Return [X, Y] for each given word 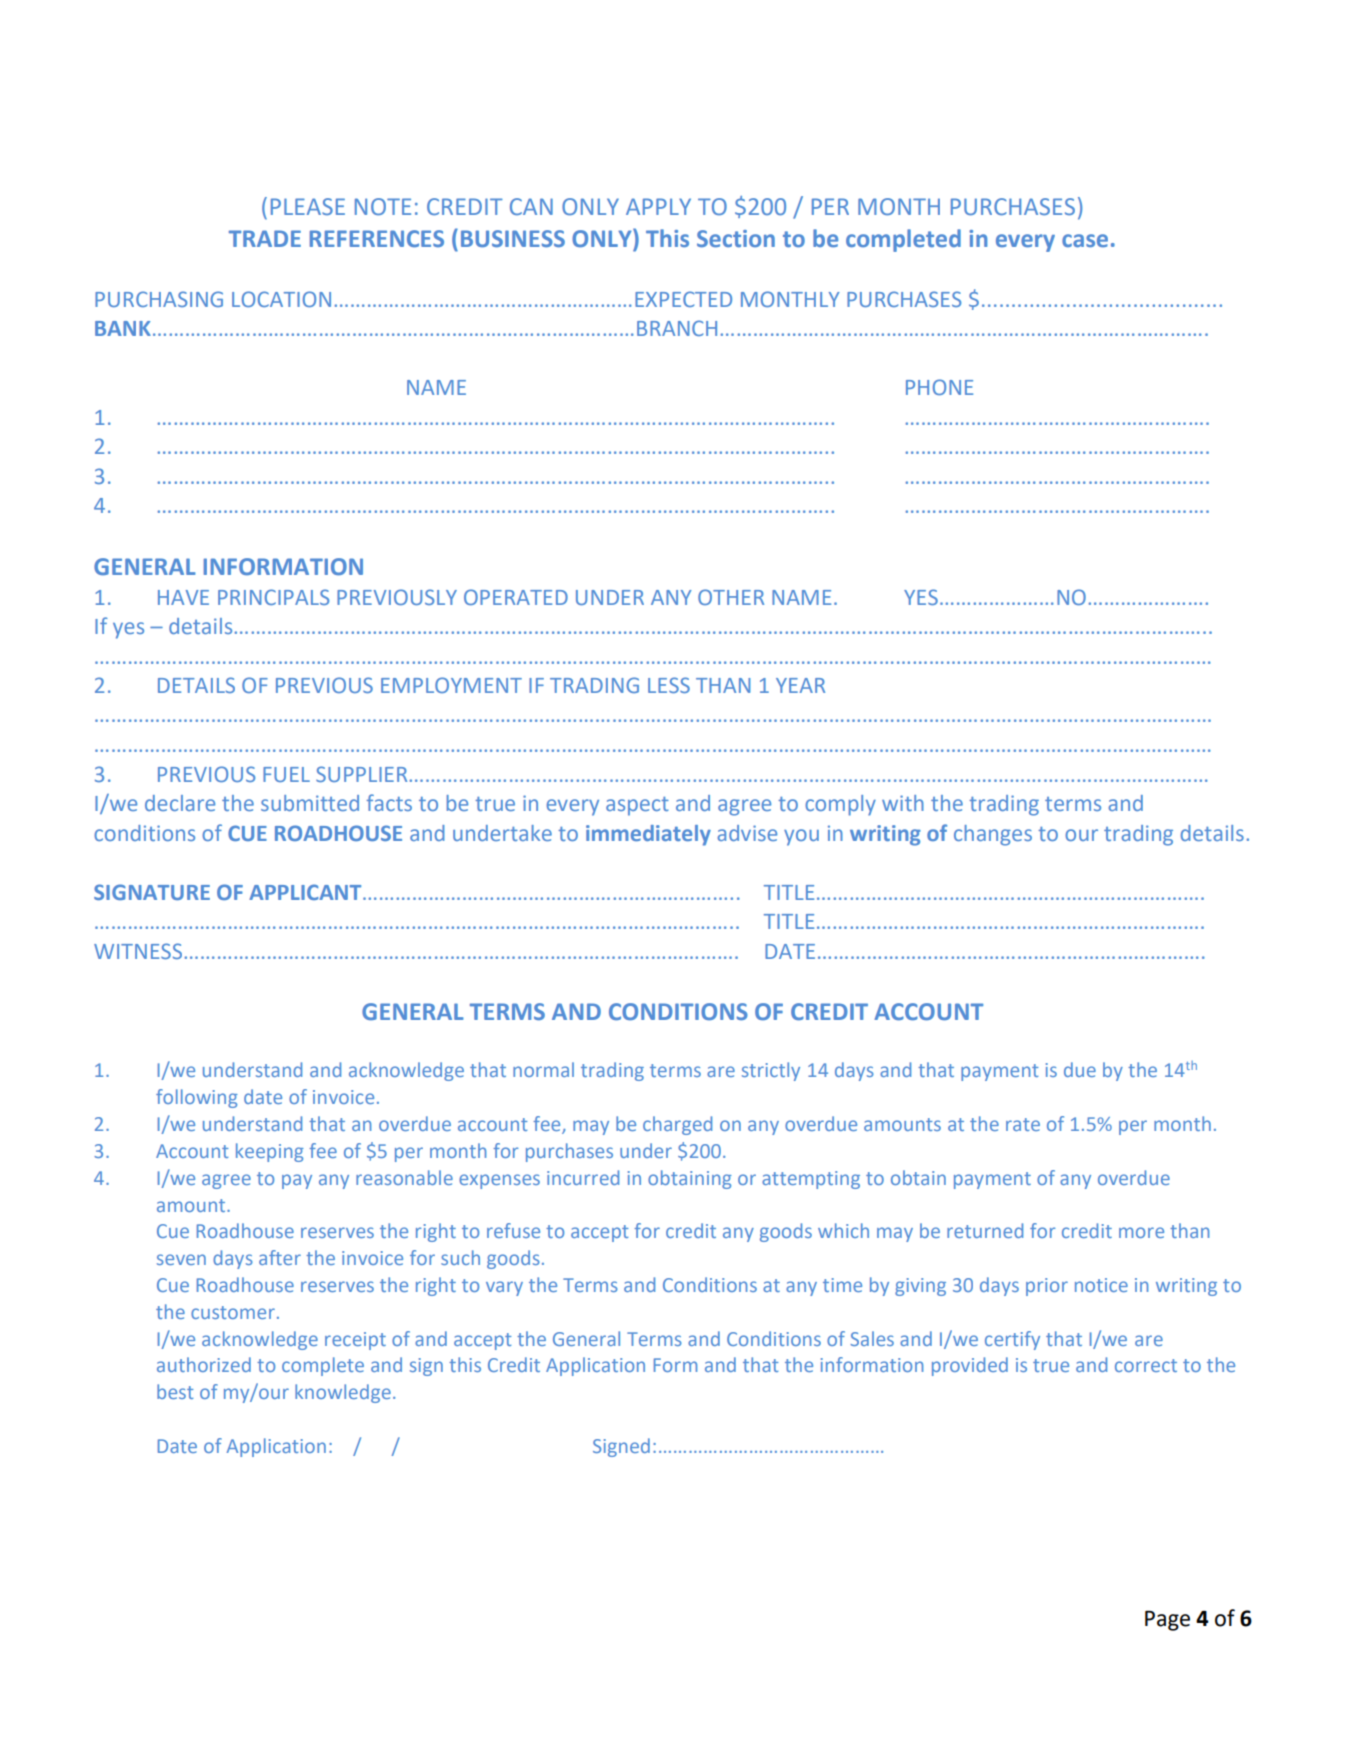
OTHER [731, 597]
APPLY [658, 206]
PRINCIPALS [273, 597]
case [1085, 240]
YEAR [800, 685]
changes [993, 835]
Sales [872, 1338]
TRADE [265, 238]
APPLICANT [306, 892]
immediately [648, 835]
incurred [583, 1177]
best [175, 1391]
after [280, 1257]
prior [1047, 1287]
